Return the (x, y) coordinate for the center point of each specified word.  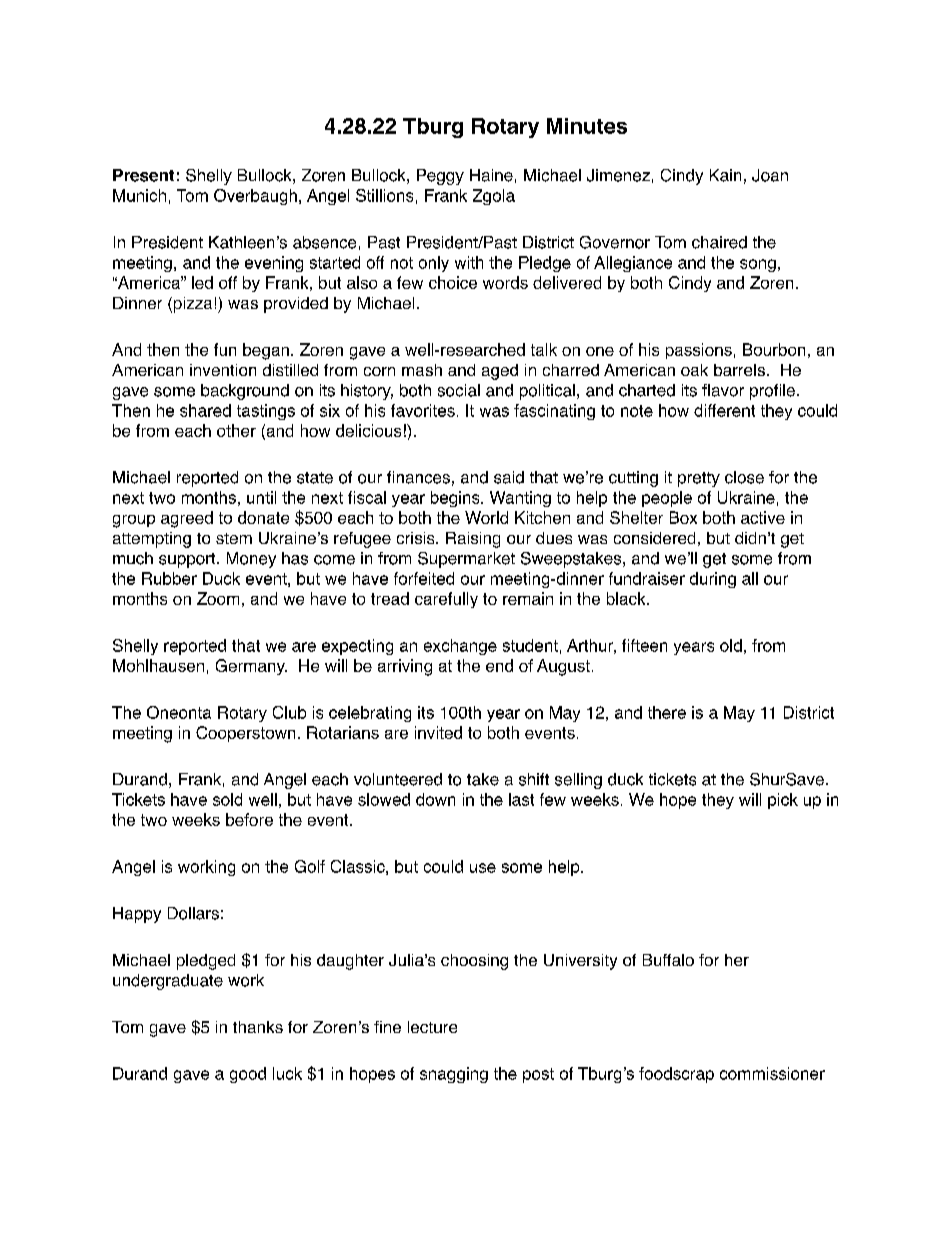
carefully (446, 600)
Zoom (218, 598)
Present (143, 175)
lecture (432, 1027)
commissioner (772, 1073)
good (248, 1075)
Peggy (440, 177)
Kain (725, 175)
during (713, 580)
